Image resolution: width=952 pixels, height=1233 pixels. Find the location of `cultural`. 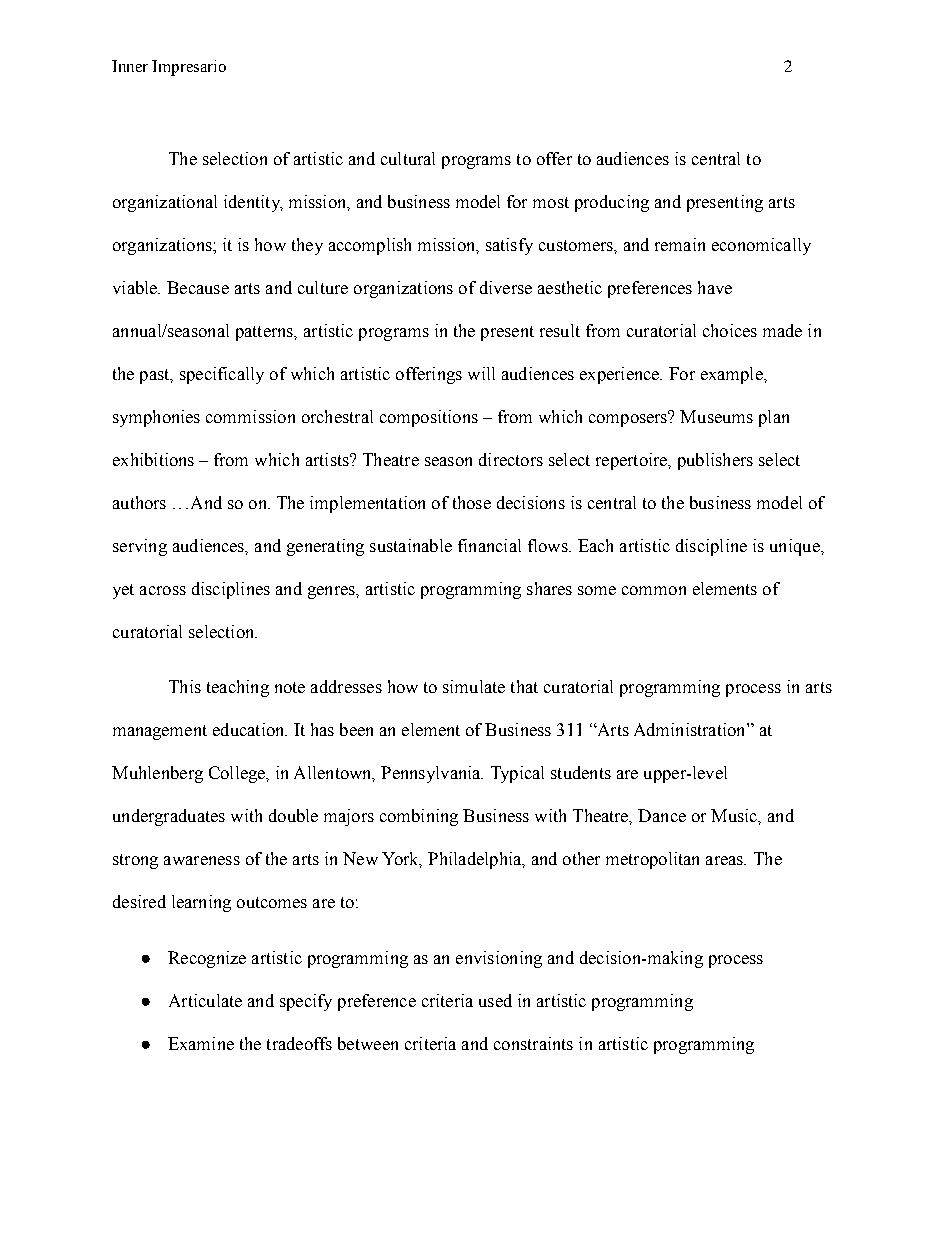

cultural is located at coordinates (408, 158).
